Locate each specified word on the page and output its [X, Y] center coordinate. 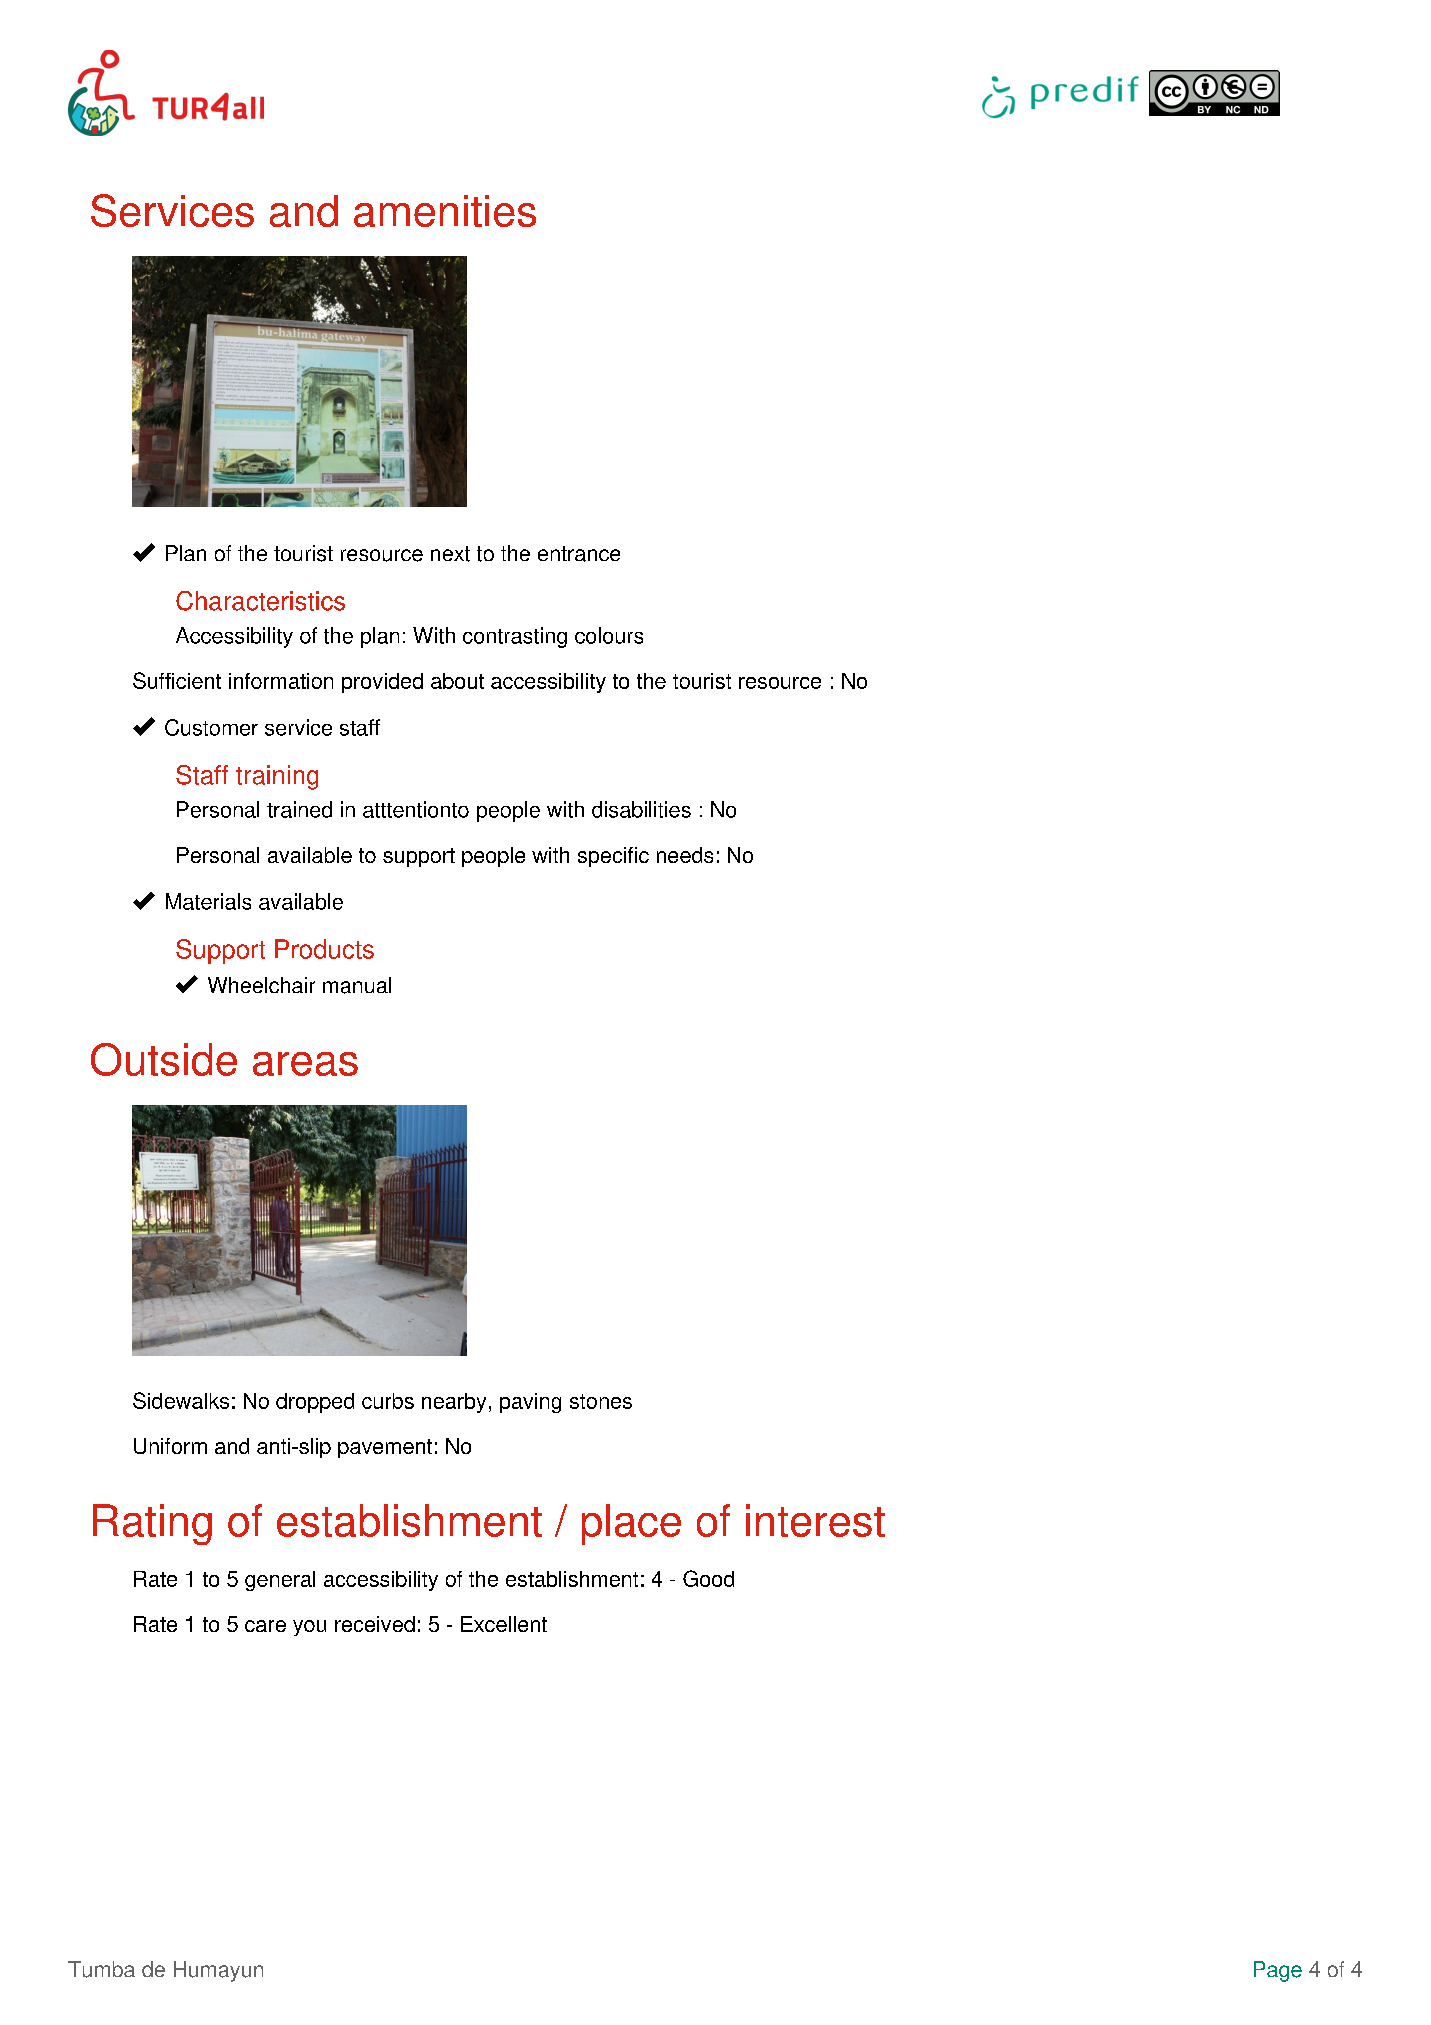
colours [609, 635]
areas [305, 1064]
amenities [445, 211]
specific [613, 857]
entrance [579, 554]
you [309, 1628]
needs [685, 855]
